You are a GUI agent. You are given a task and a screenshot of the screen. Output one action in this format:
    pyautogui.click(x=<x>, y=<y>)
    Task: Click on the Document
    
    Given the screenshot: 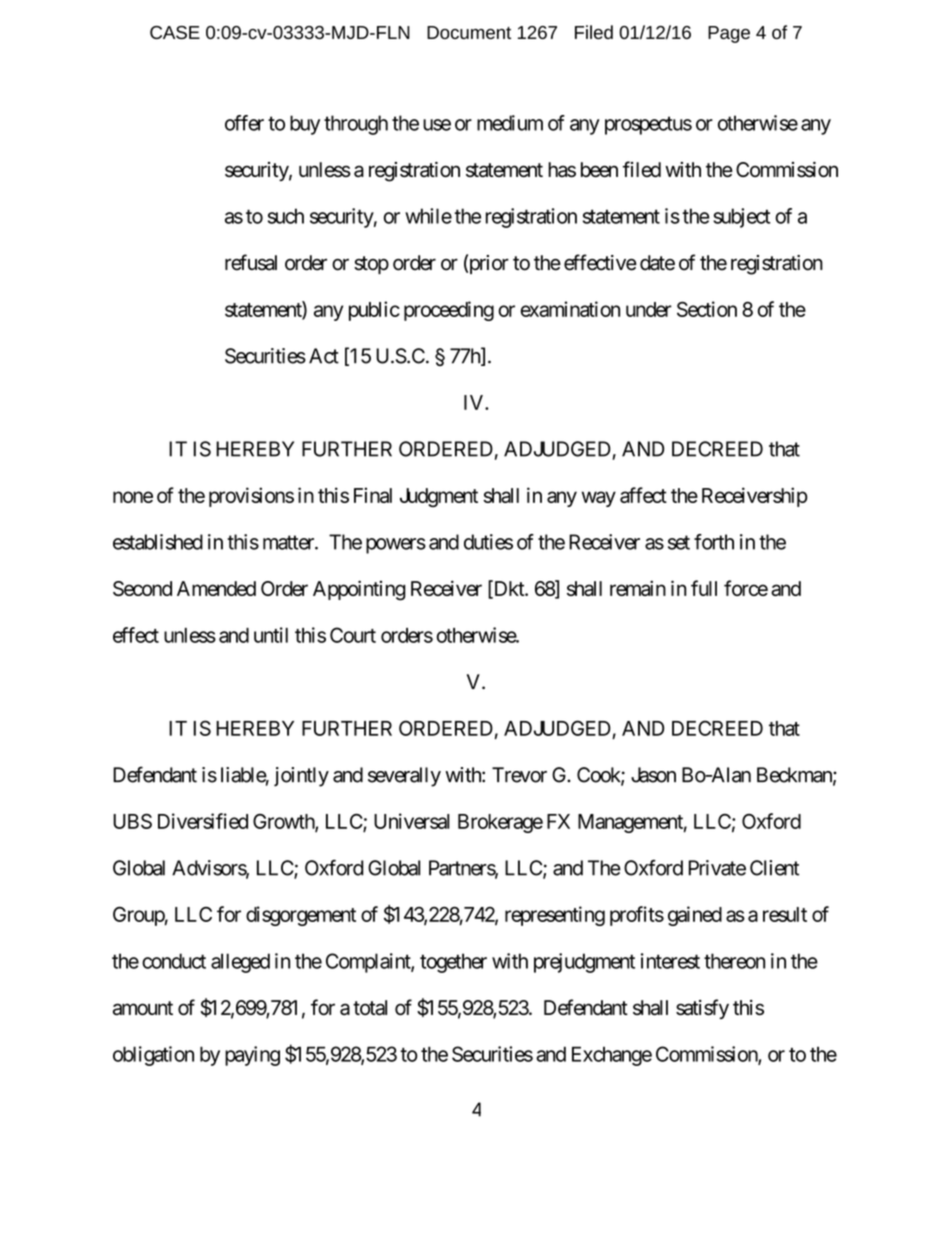 What is the action you would take?
    pyautogui.click(x=469, y=32)
